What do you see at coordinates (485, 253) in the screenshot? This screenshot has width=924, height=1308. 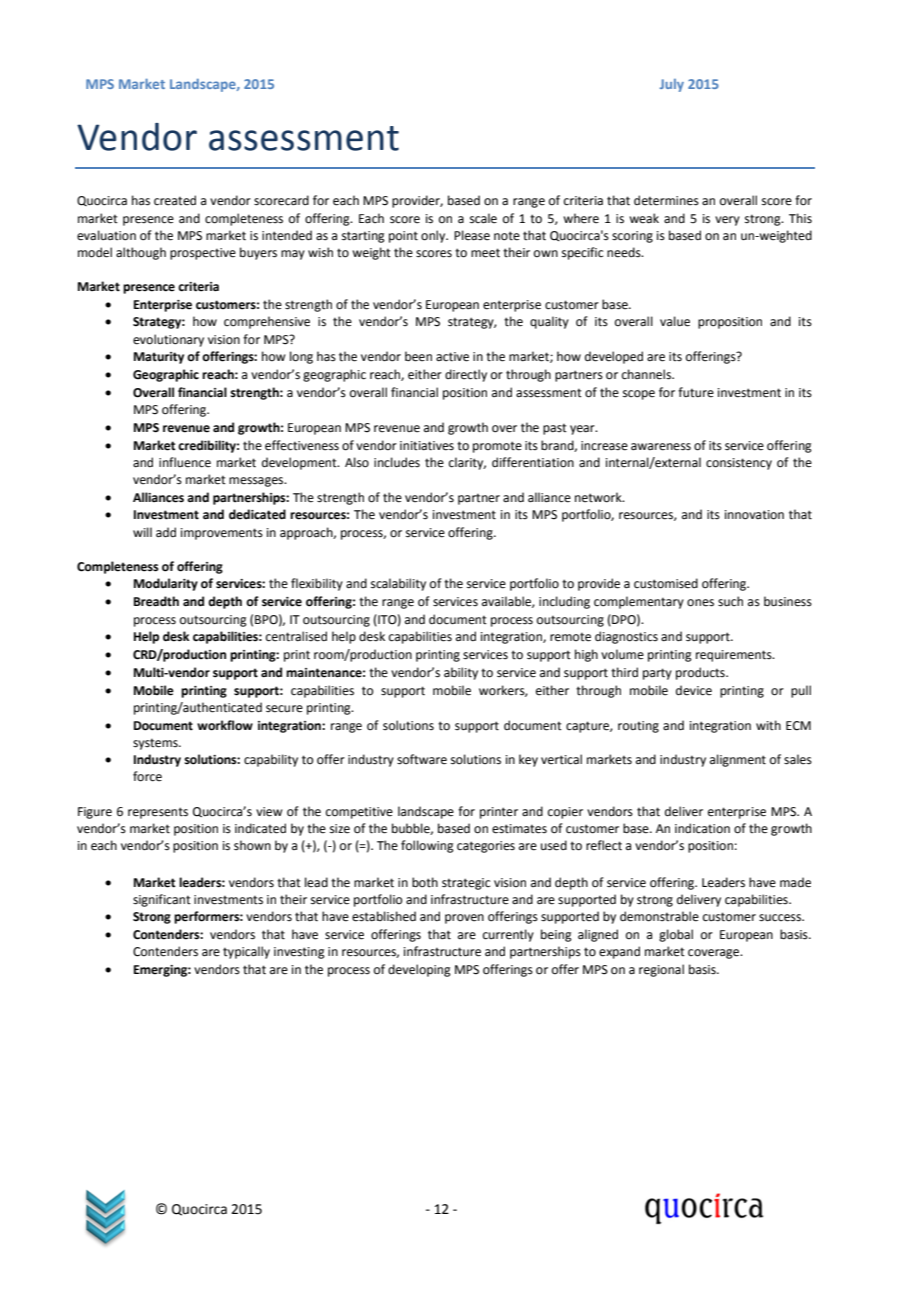 I see `meet` at bounding box center [485, 253].
